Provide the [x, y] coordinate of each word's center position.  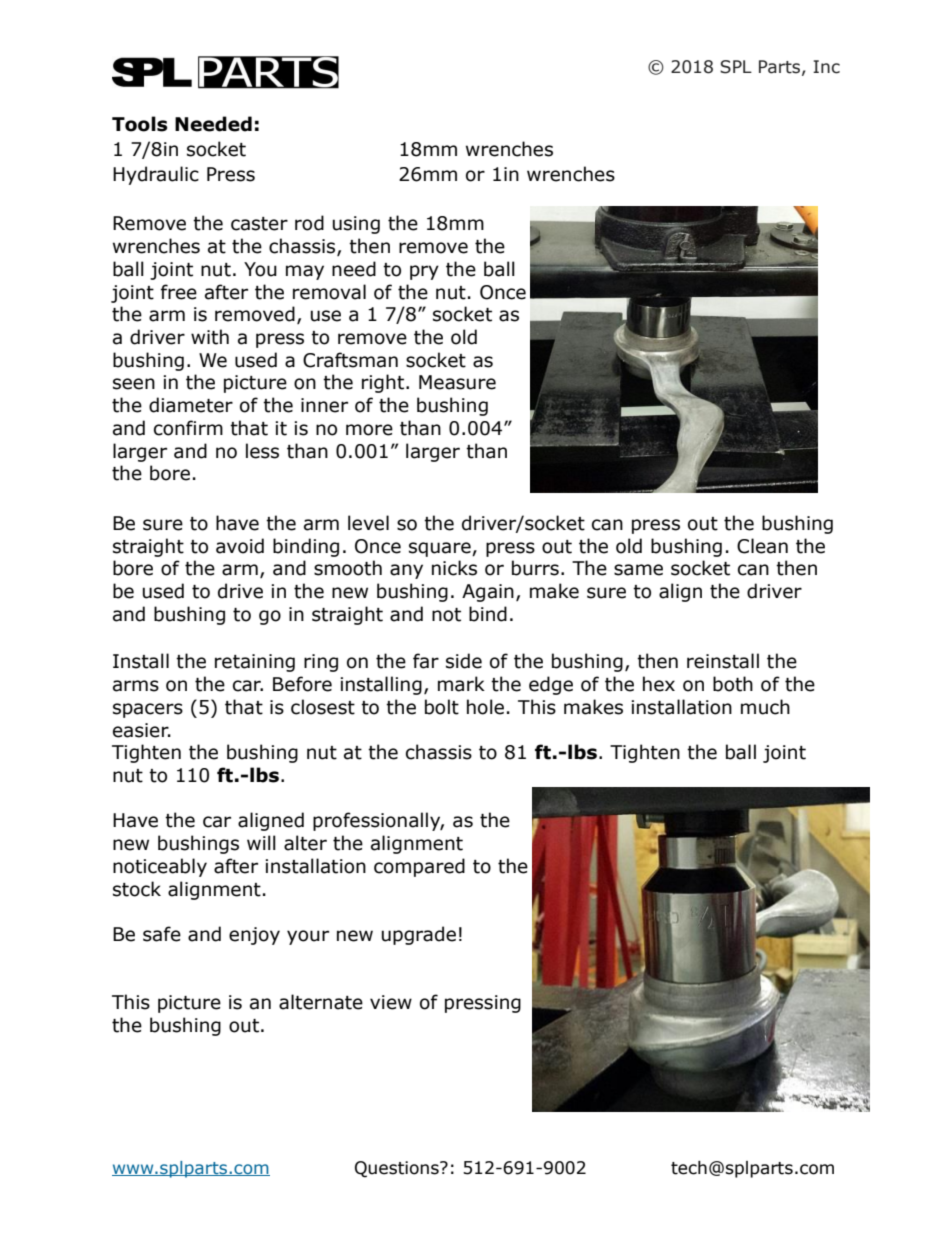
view [391, 1002]
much [765, 707]
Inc [826, 67]
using [356, 225]
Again [488, 593]
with [210, 337]
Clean [762, 546]
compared [419, 867]
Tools [140, 124]
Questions [398, 1169]
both [733, 684]
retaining [255, 663]
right [384, 383]
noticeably [160, 867]
